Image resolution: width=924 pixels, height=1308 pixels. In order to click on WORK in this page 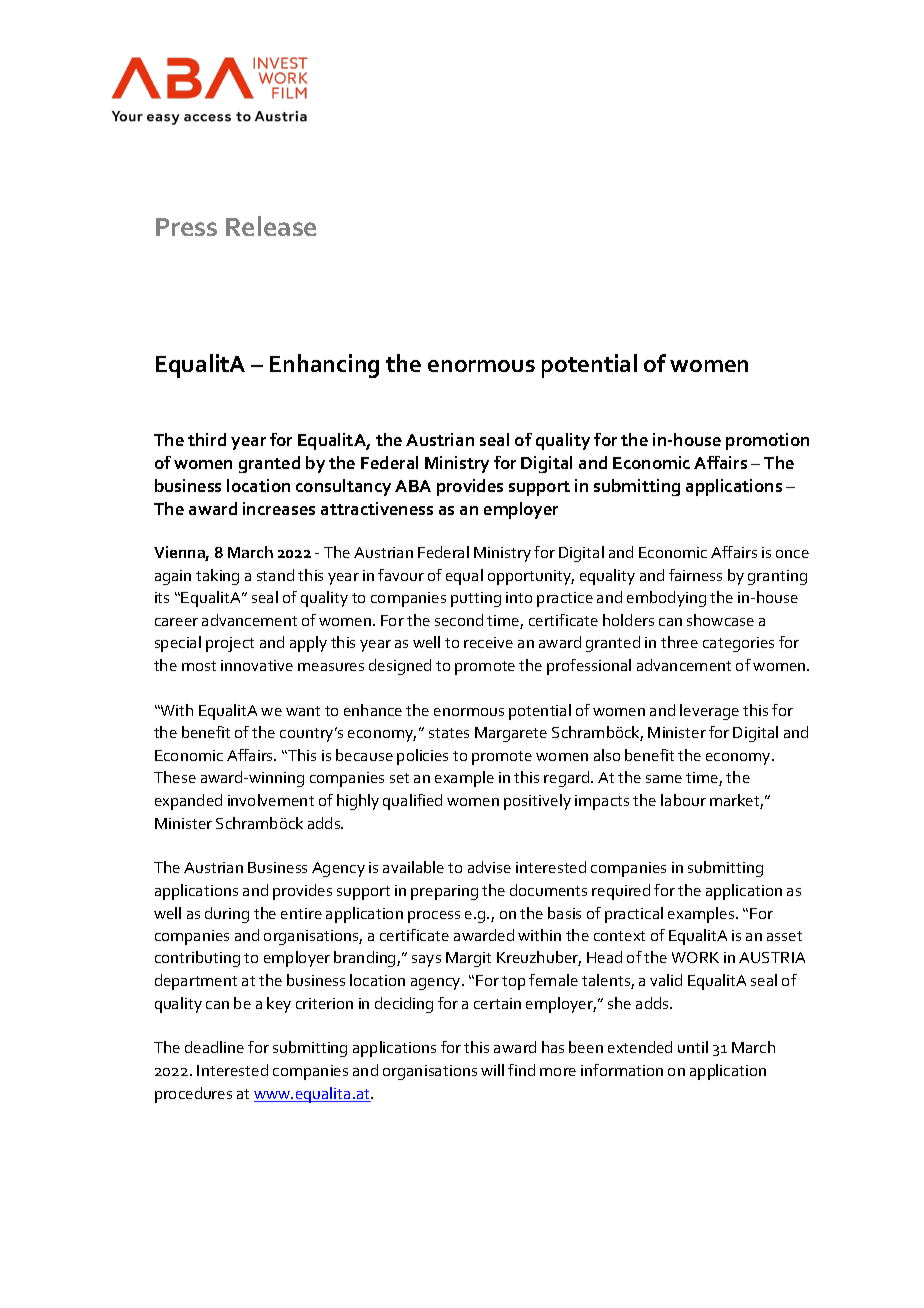, I will do `click(695, 957)`.
